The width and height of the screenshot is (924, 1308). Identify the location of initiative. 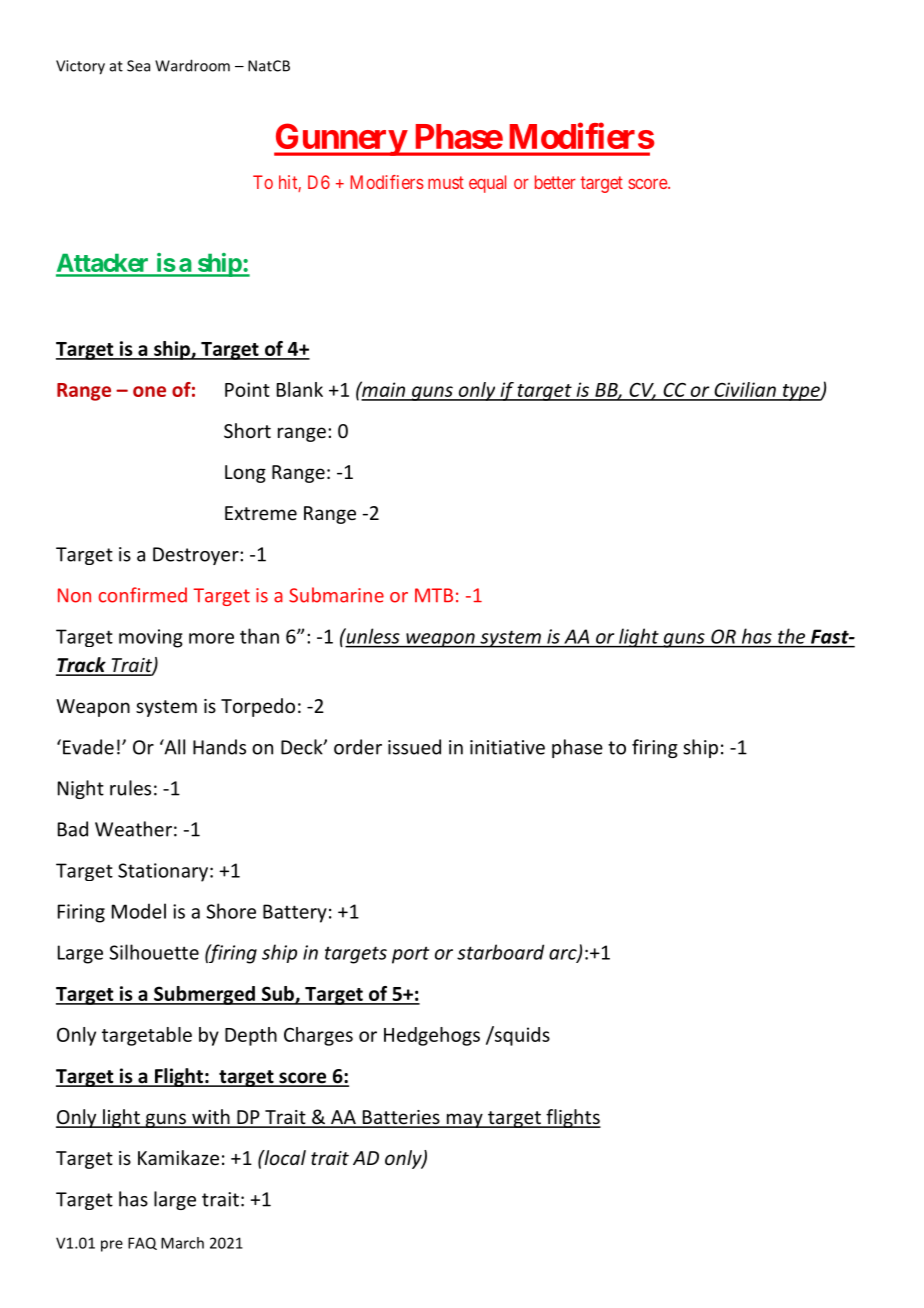
(507, 747).
